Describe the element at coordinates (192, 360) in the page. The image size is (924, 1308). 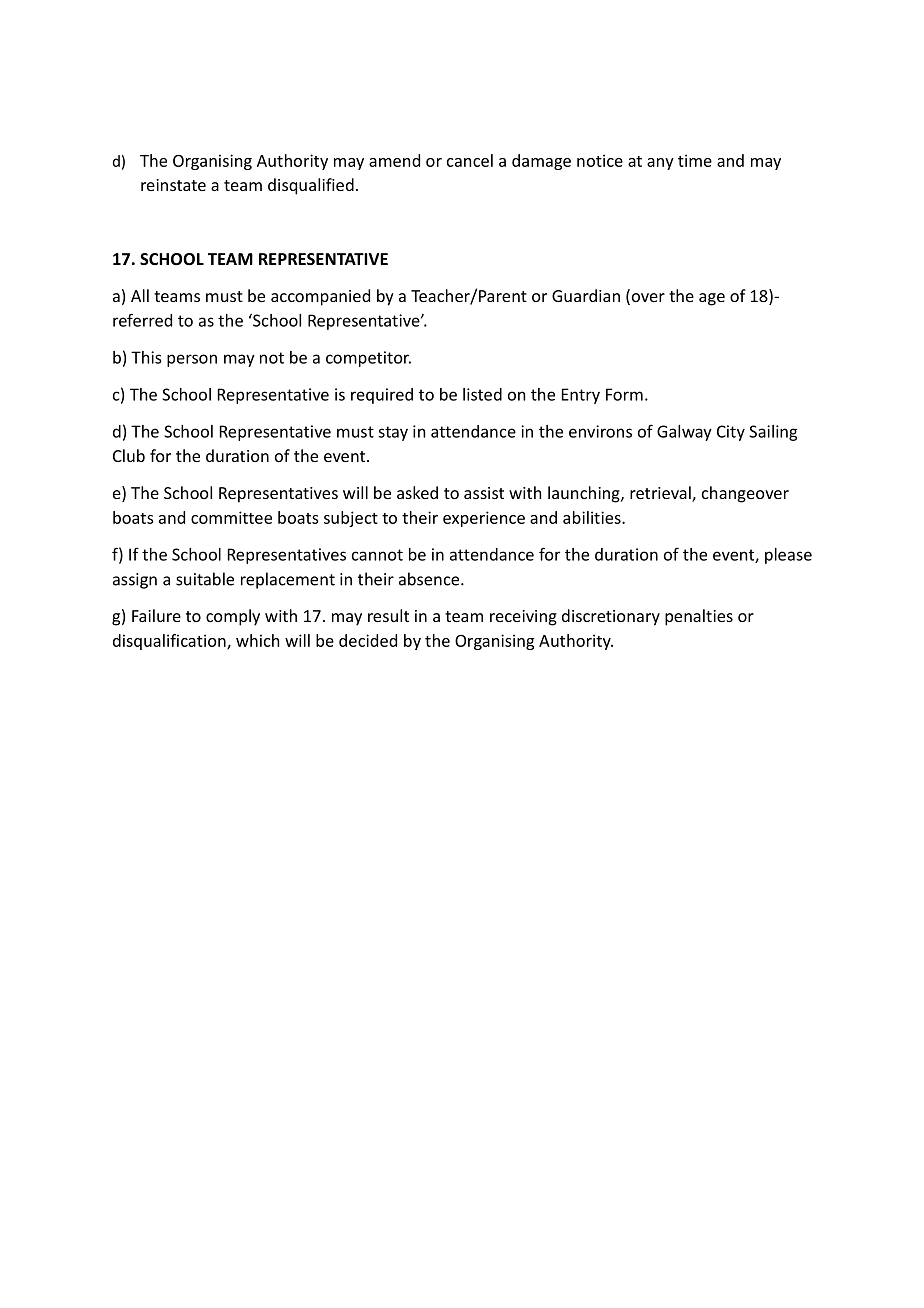
I see `person` at that location.
